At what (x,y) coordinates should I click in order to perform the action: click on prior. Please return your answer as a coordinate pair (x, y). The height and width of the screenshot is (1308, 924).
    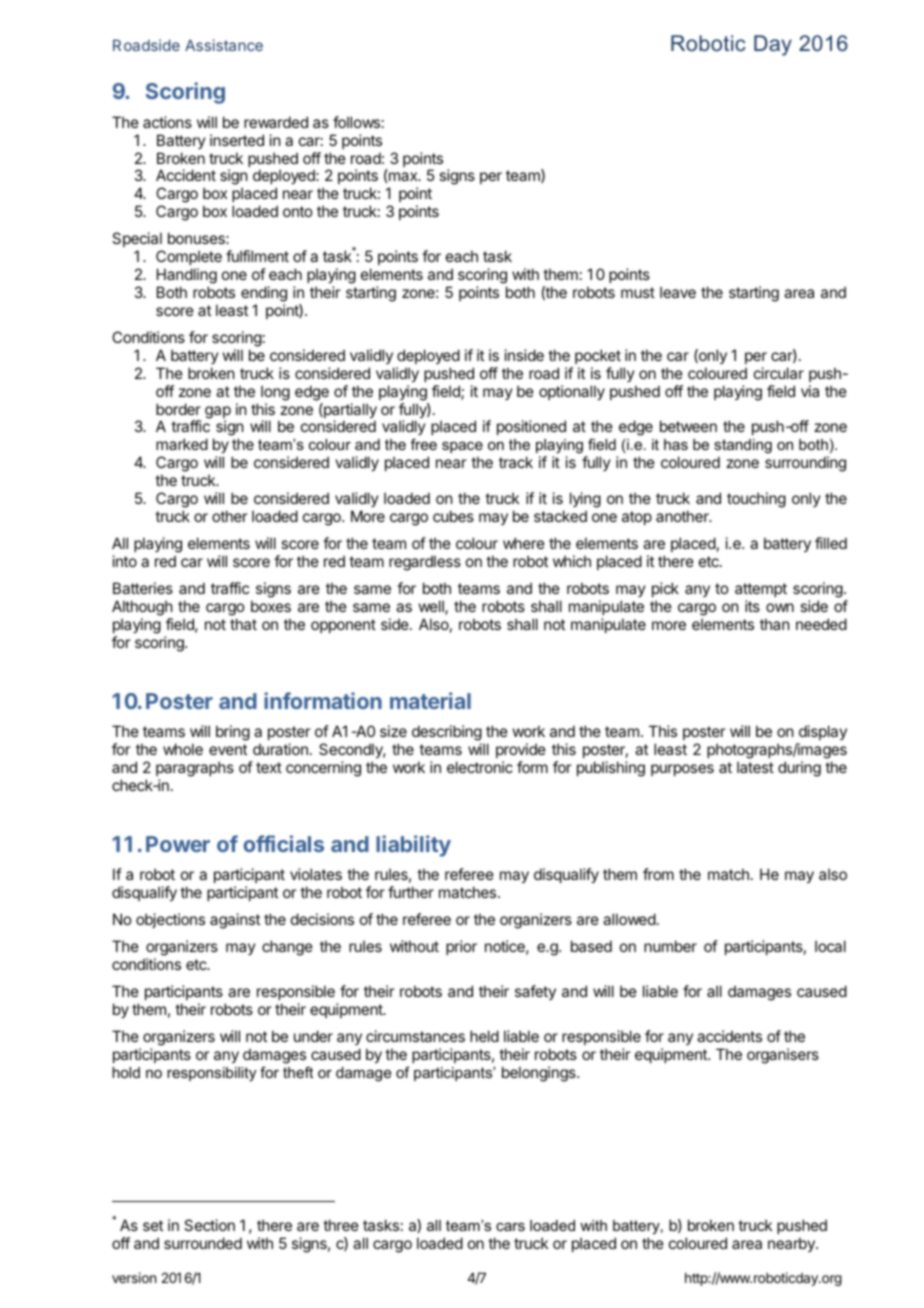
    Looking at the image, I should click on (461, 947).
